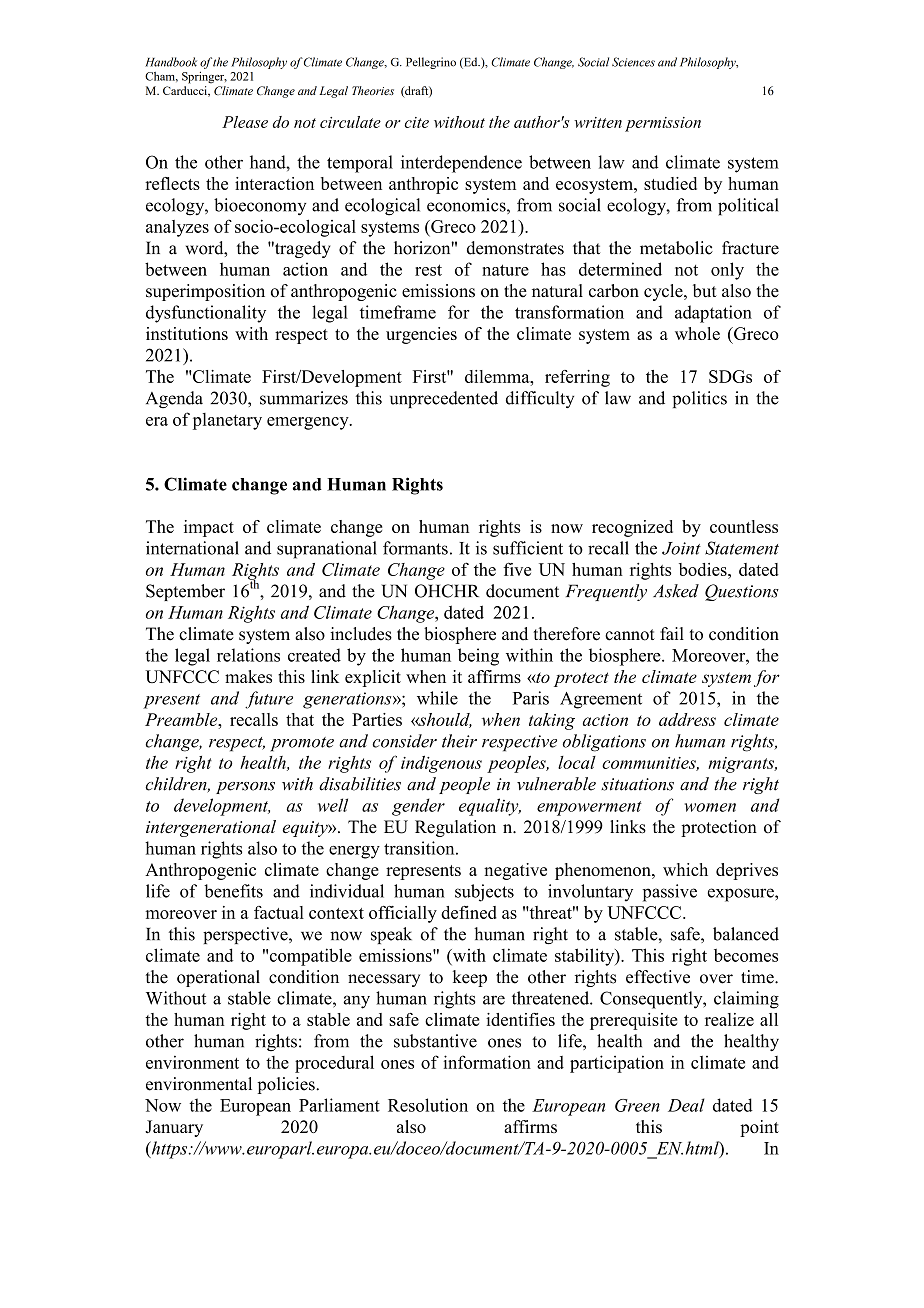 This document has height=1308, width=924. What do you see at coordinates (517, 569) in the document?
I see `five` at bounding box center [517, 569].
